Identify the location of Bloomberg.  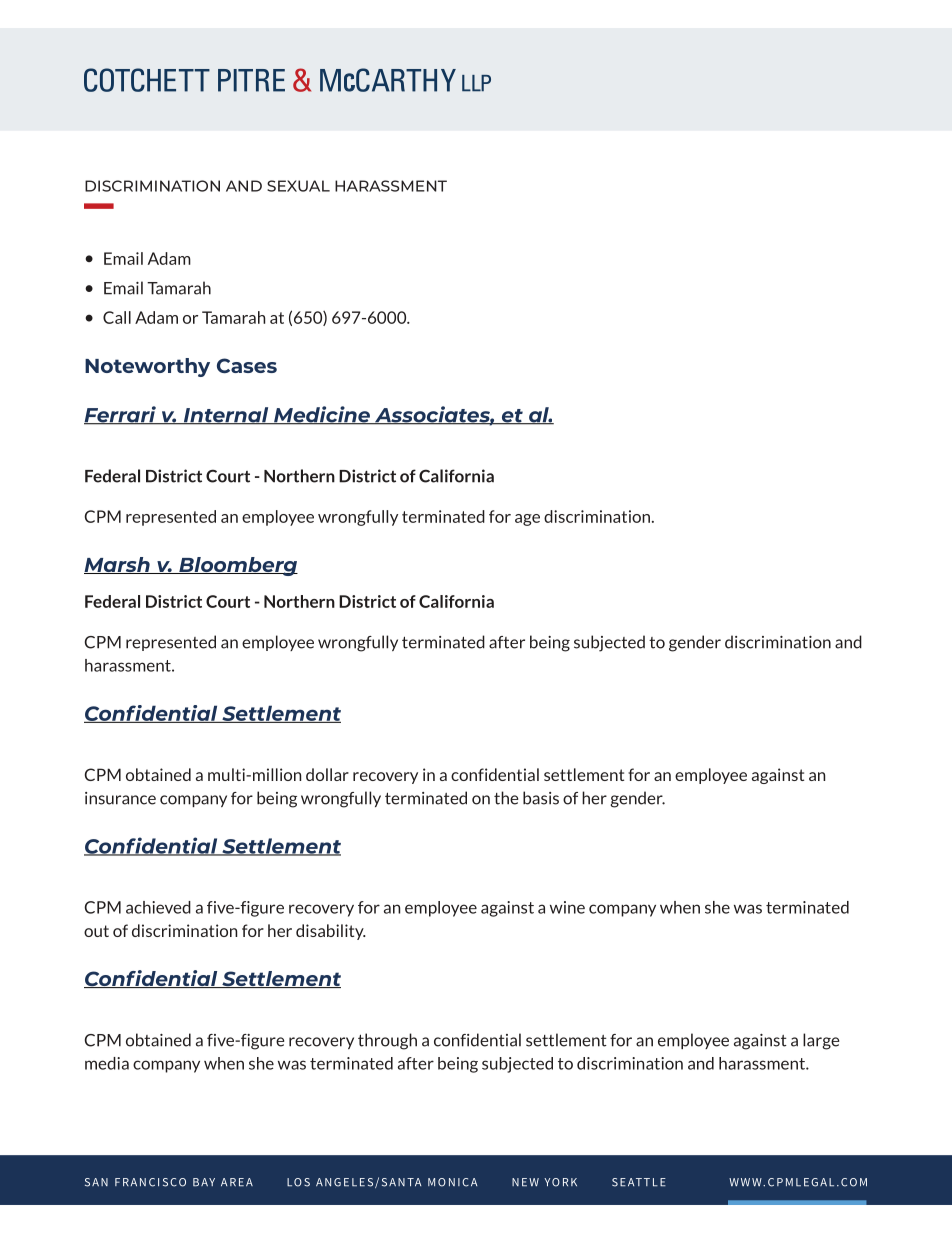
(237, 566).
